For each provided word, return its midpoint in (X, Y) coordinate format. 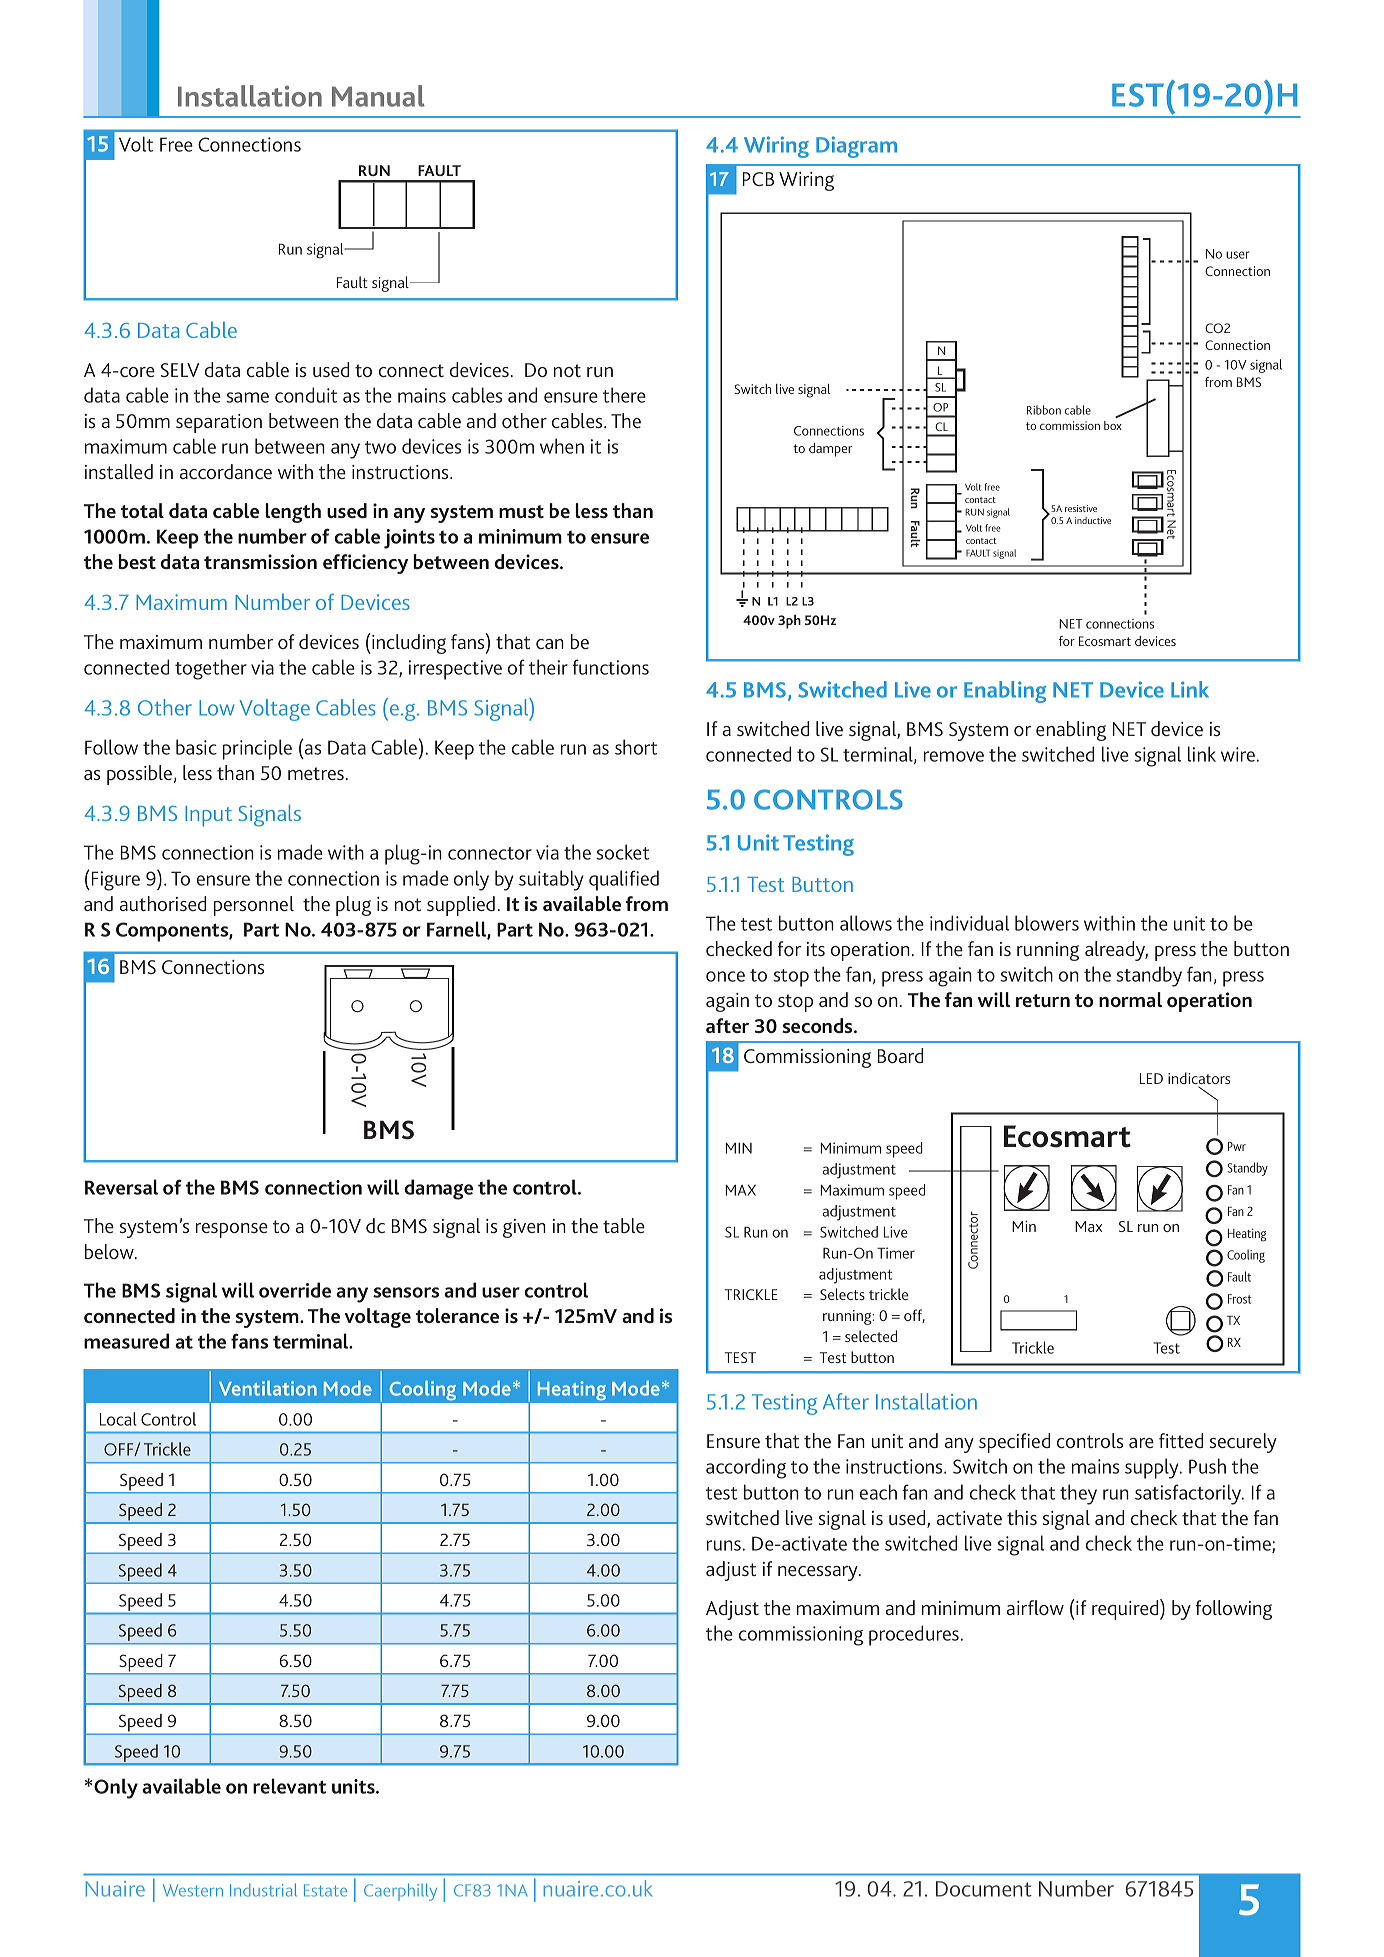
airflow (1035, 1607)
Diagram (856, 147)
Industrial (263, 1890)
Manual (378, 96)
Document (984, 1889)
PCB (758, 179)
